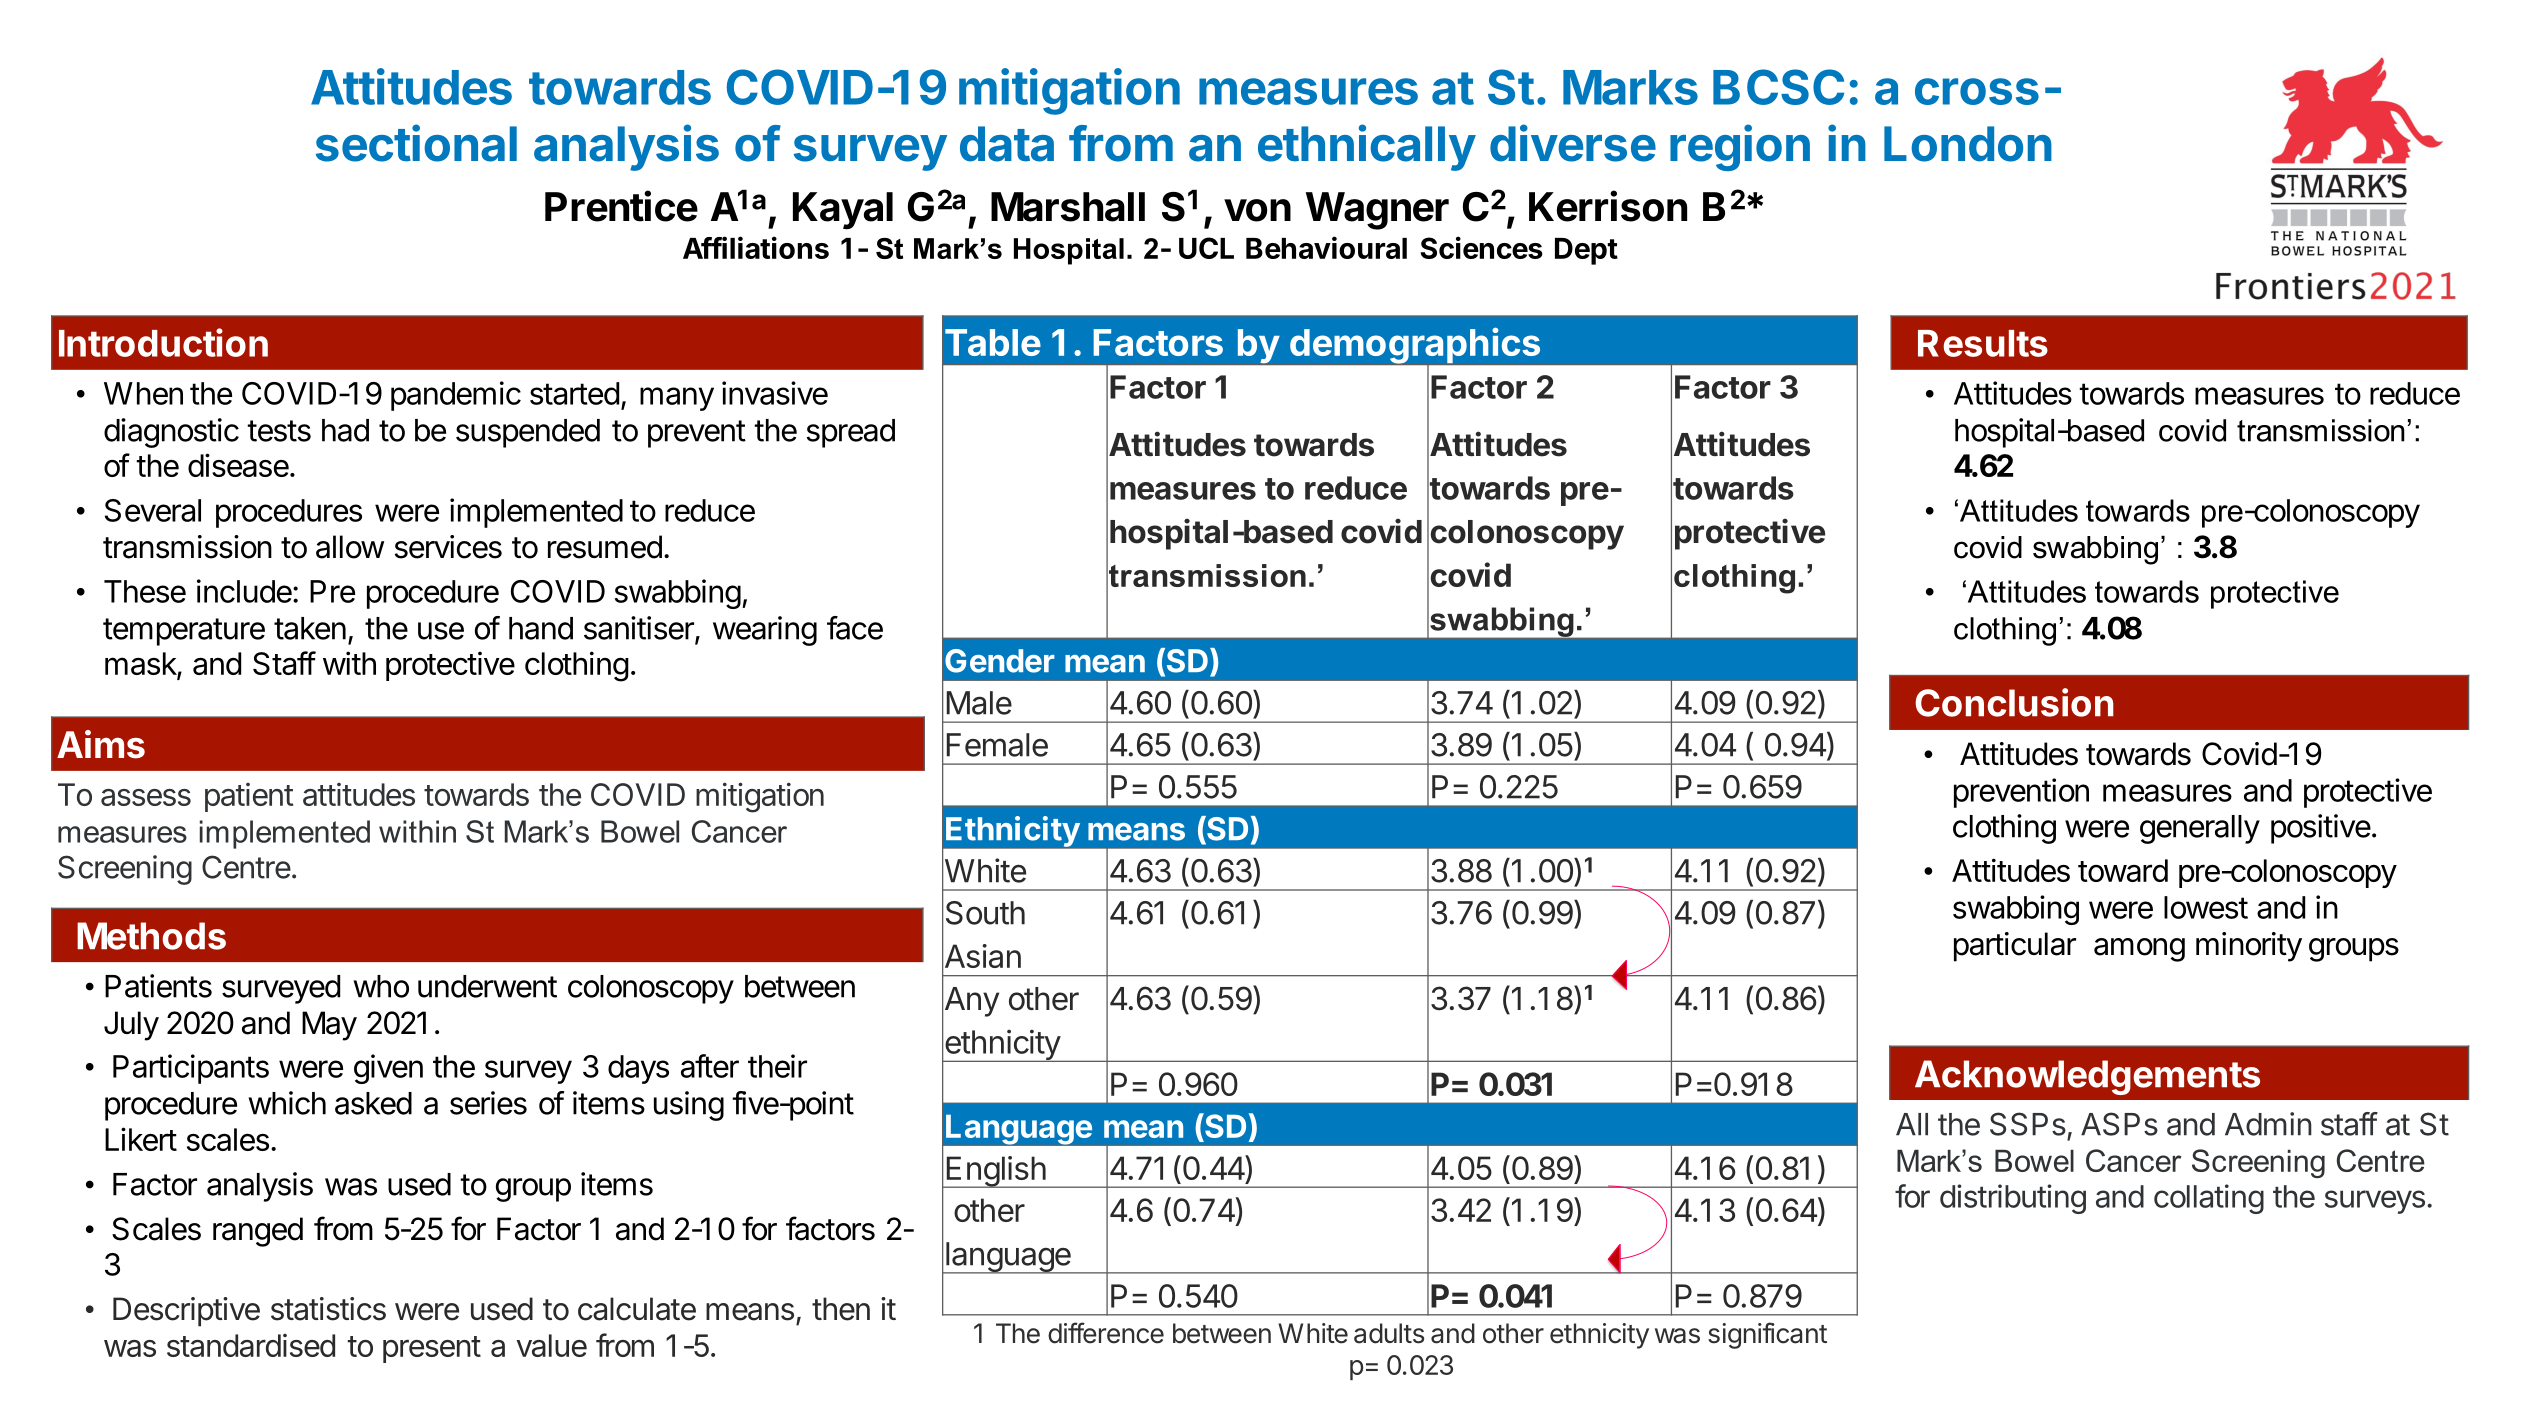 The image size is (2533, 1425). What do you see at coordinates (1257, 210) in the screenshot?
I see `von` at bounding box center [1257, 210].
